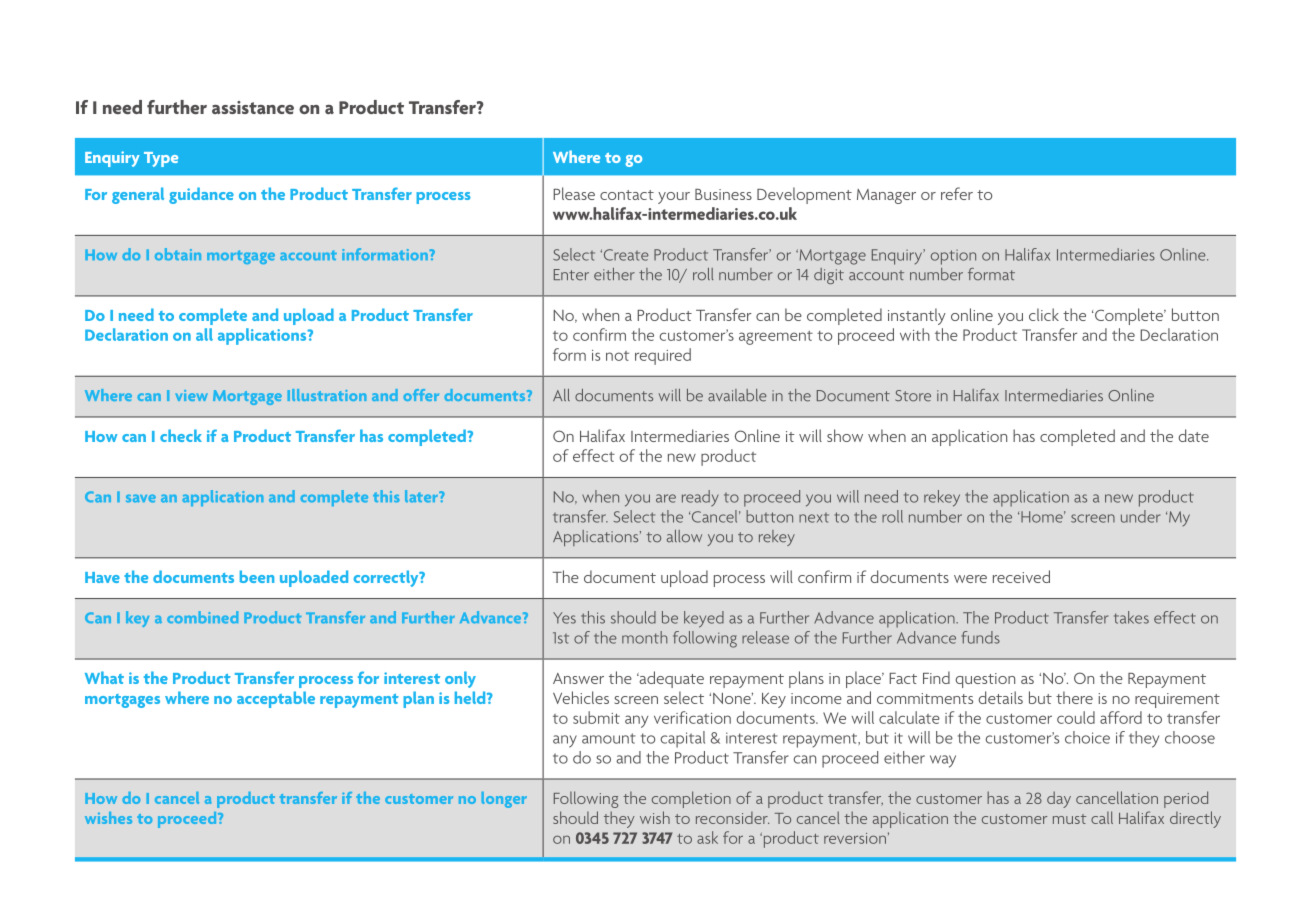 The height and width of the screenshot is (924, 1311). I want to click on refer, so click(957, 193).
